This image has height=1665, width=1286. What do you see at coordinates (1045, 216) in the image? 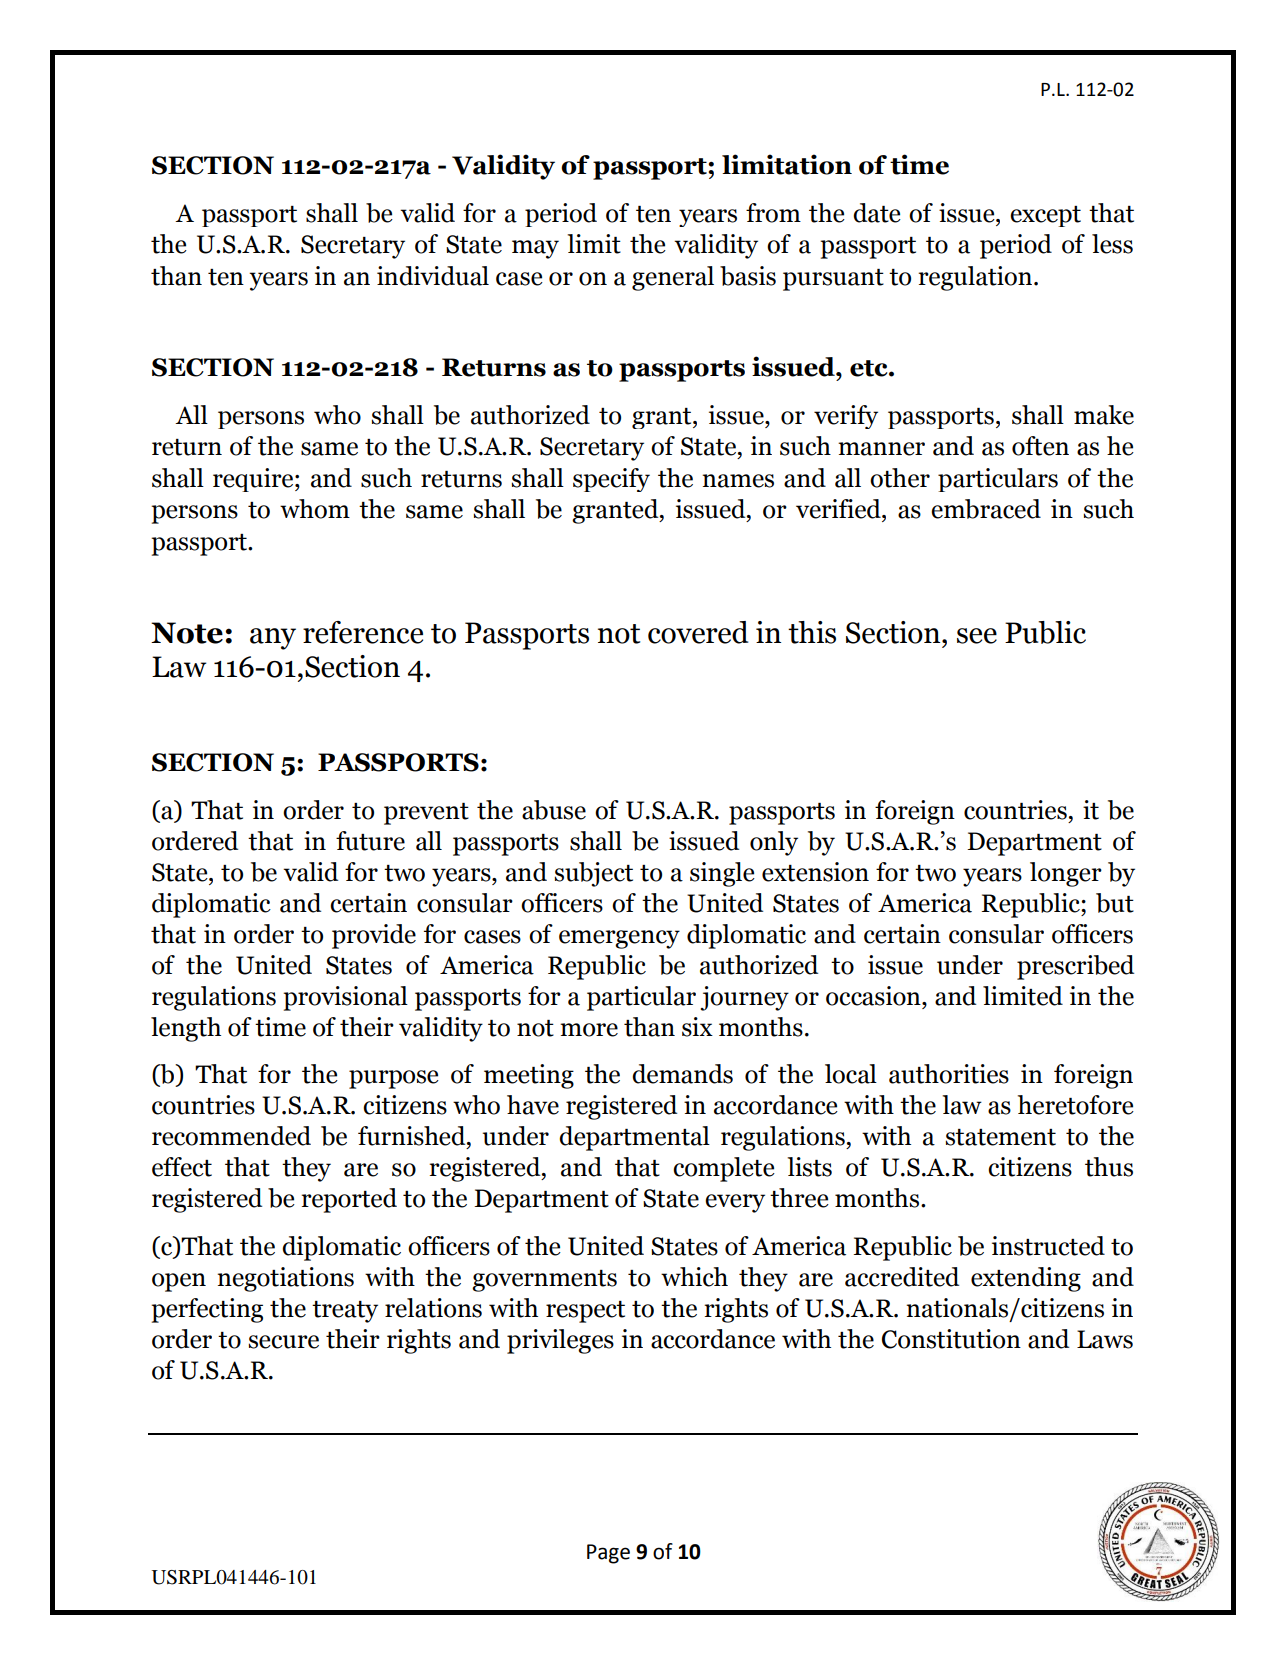
I see `except` at bounding box center [1045, 216].
